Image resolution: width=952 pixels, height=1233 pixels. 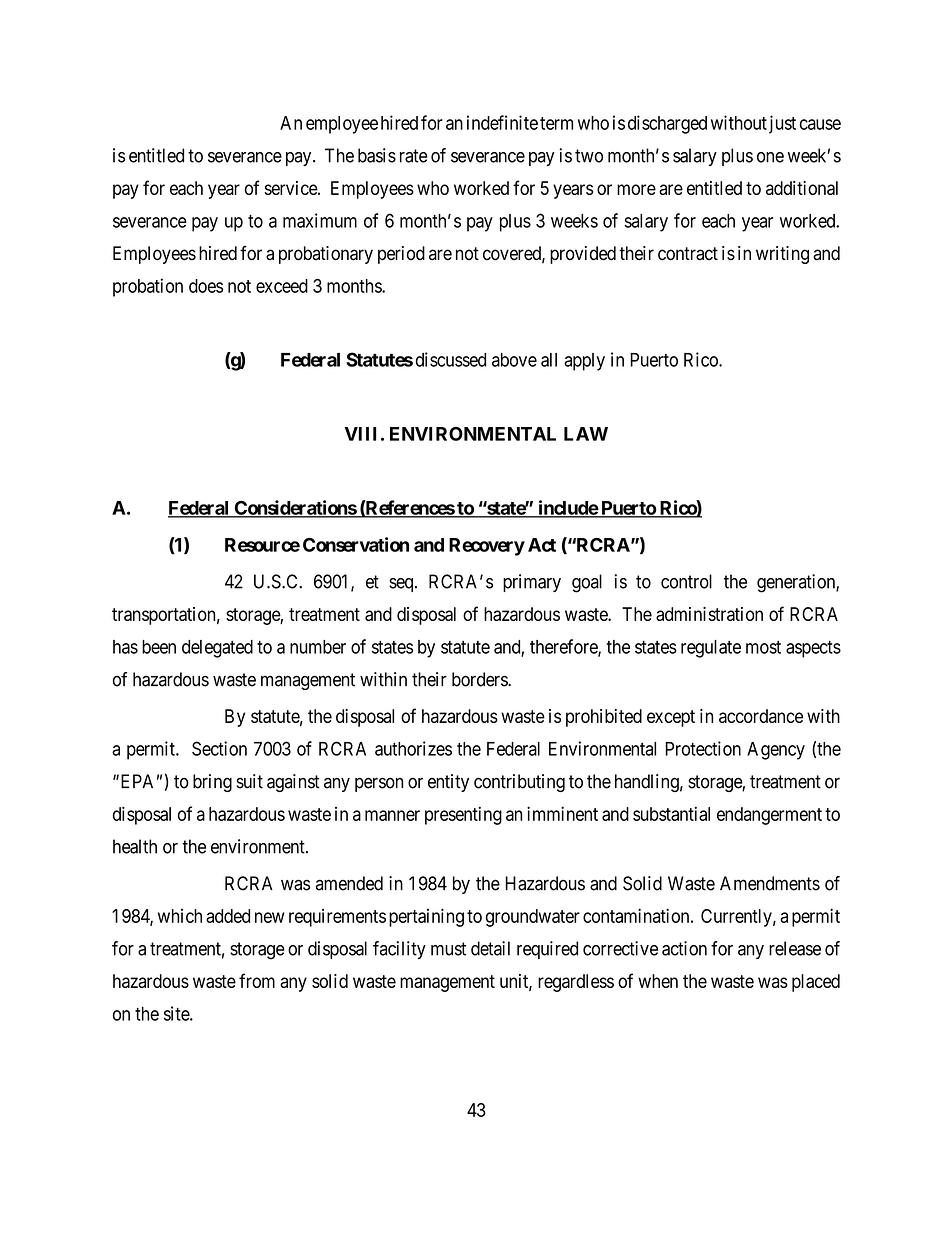 I want to click on delegated, so click(x=217, y=649).
